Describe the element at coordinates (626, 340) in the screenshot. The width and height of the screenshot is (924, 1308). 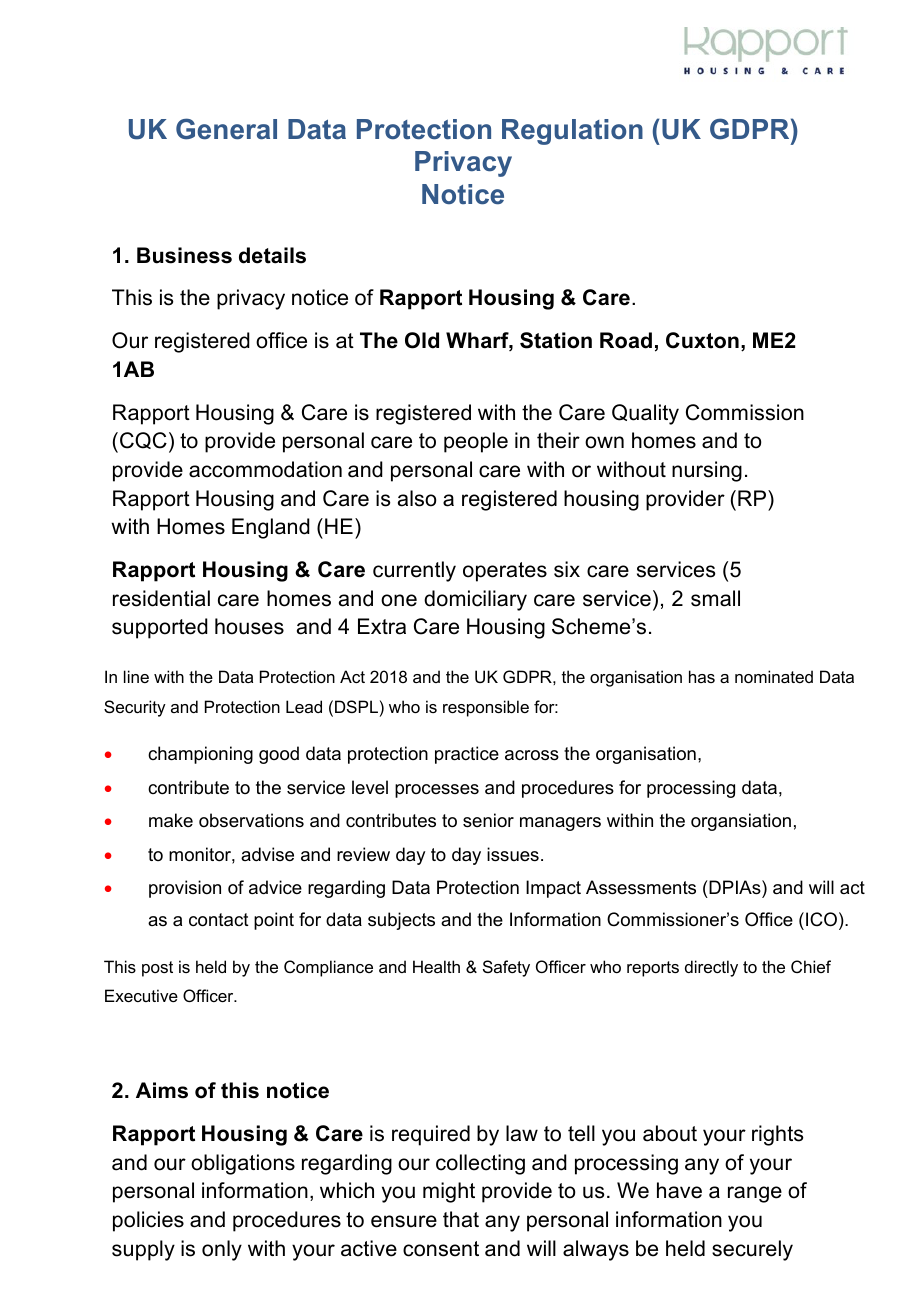
I see `Road` at that location.
